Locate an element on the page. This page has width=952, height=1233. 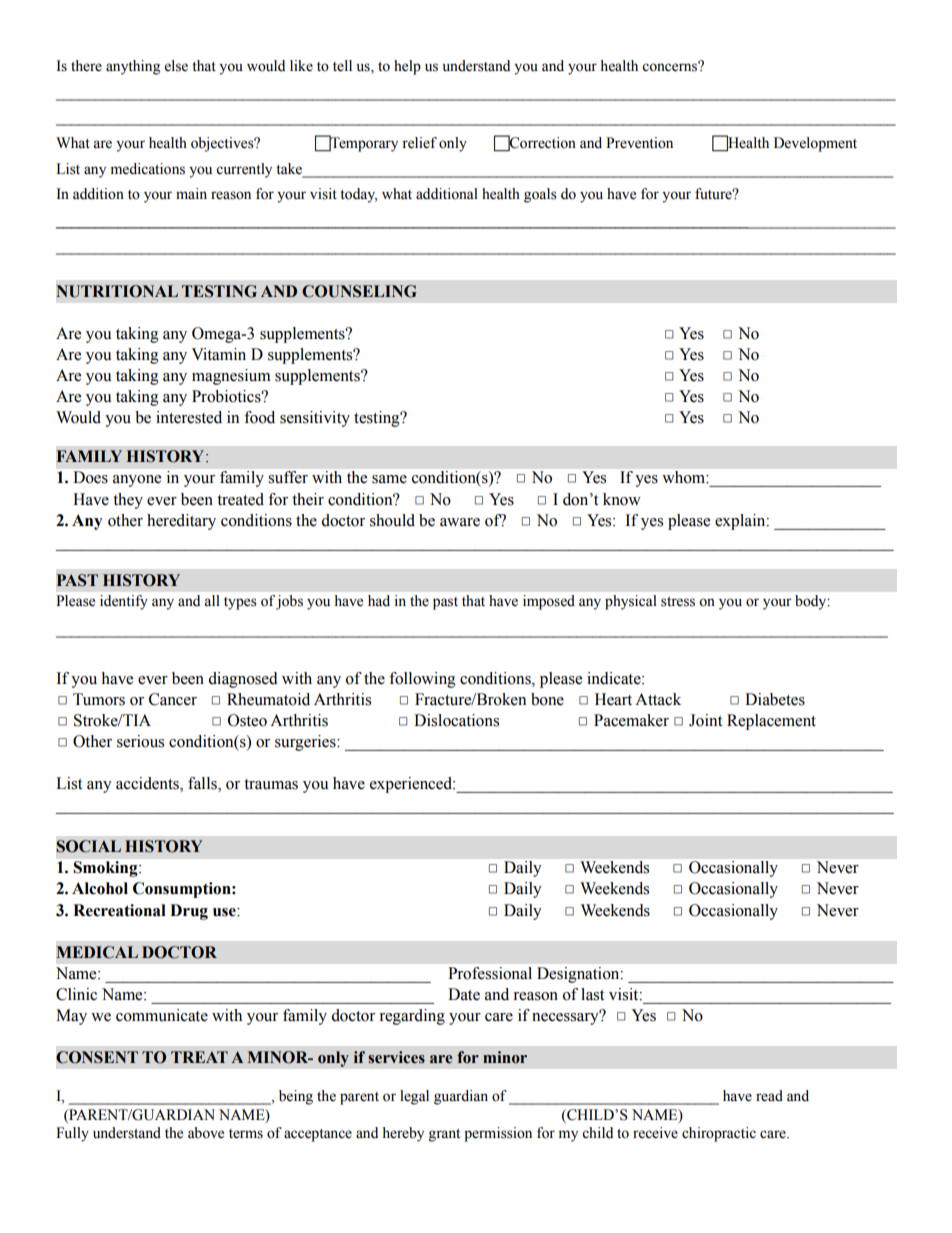
Joint is located at coordinates (705, 720).
